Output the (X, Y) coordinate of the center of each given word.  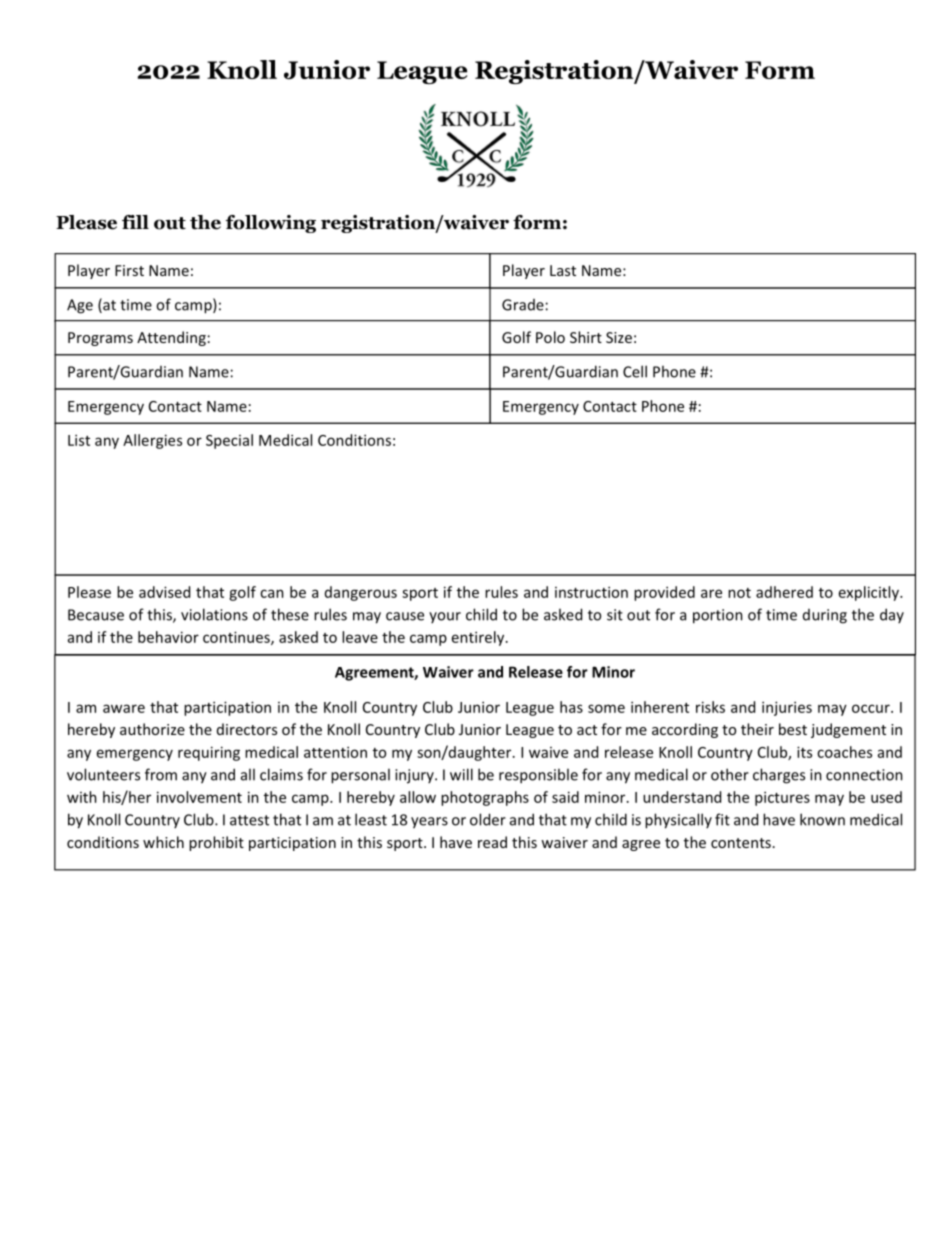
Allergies (152, 441)
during (825, 616)
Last (563, 270)
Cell (635, 371)
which (163, 842)
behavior (168, 637)
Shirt (586, 337)
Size (619, 337)
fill (135, 222)
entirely (479, 638)
